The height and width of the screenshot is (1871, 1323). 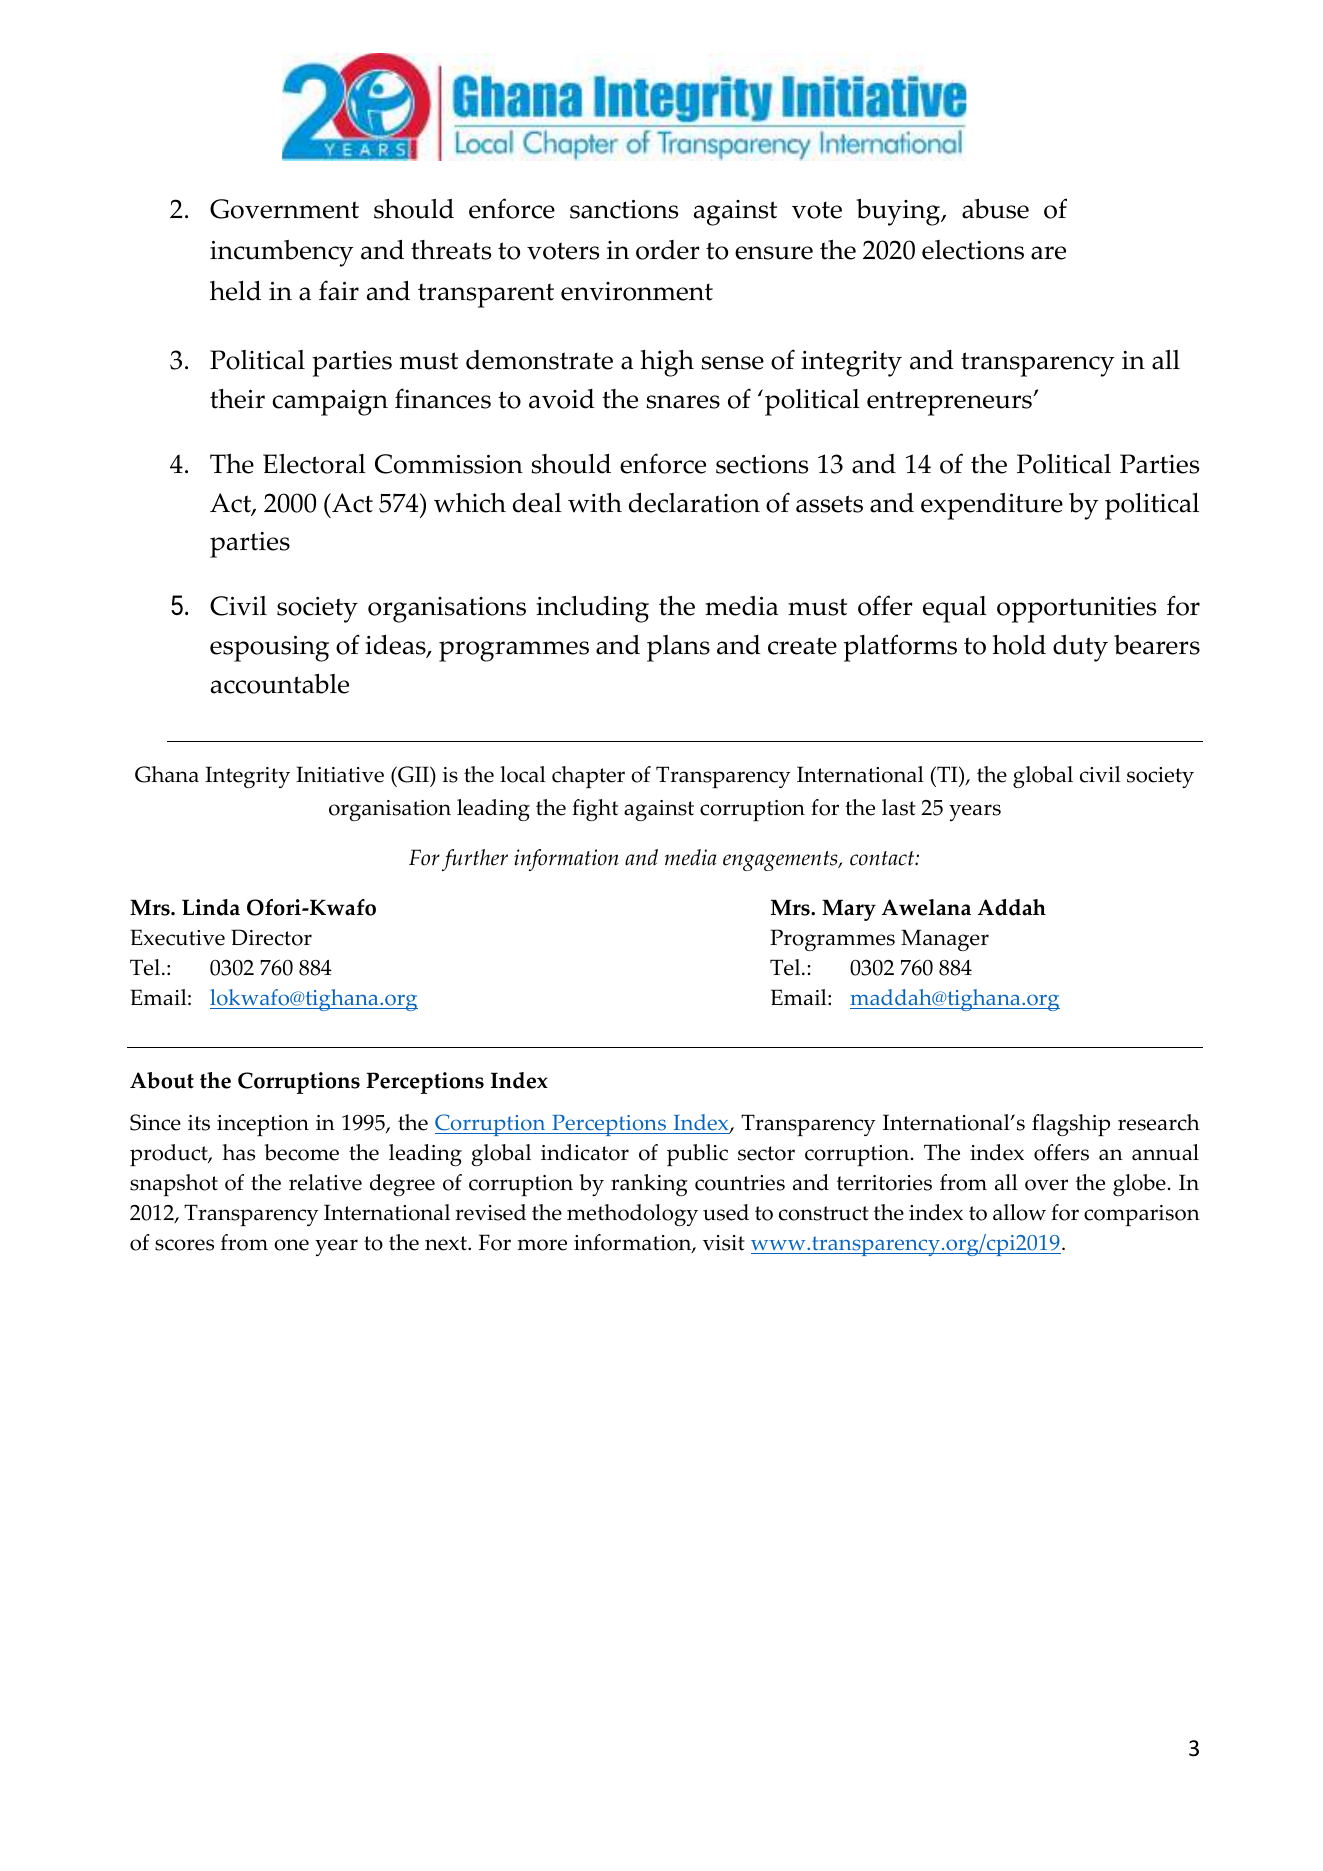 I want to click on espousing, so click(x=269, y=649).
